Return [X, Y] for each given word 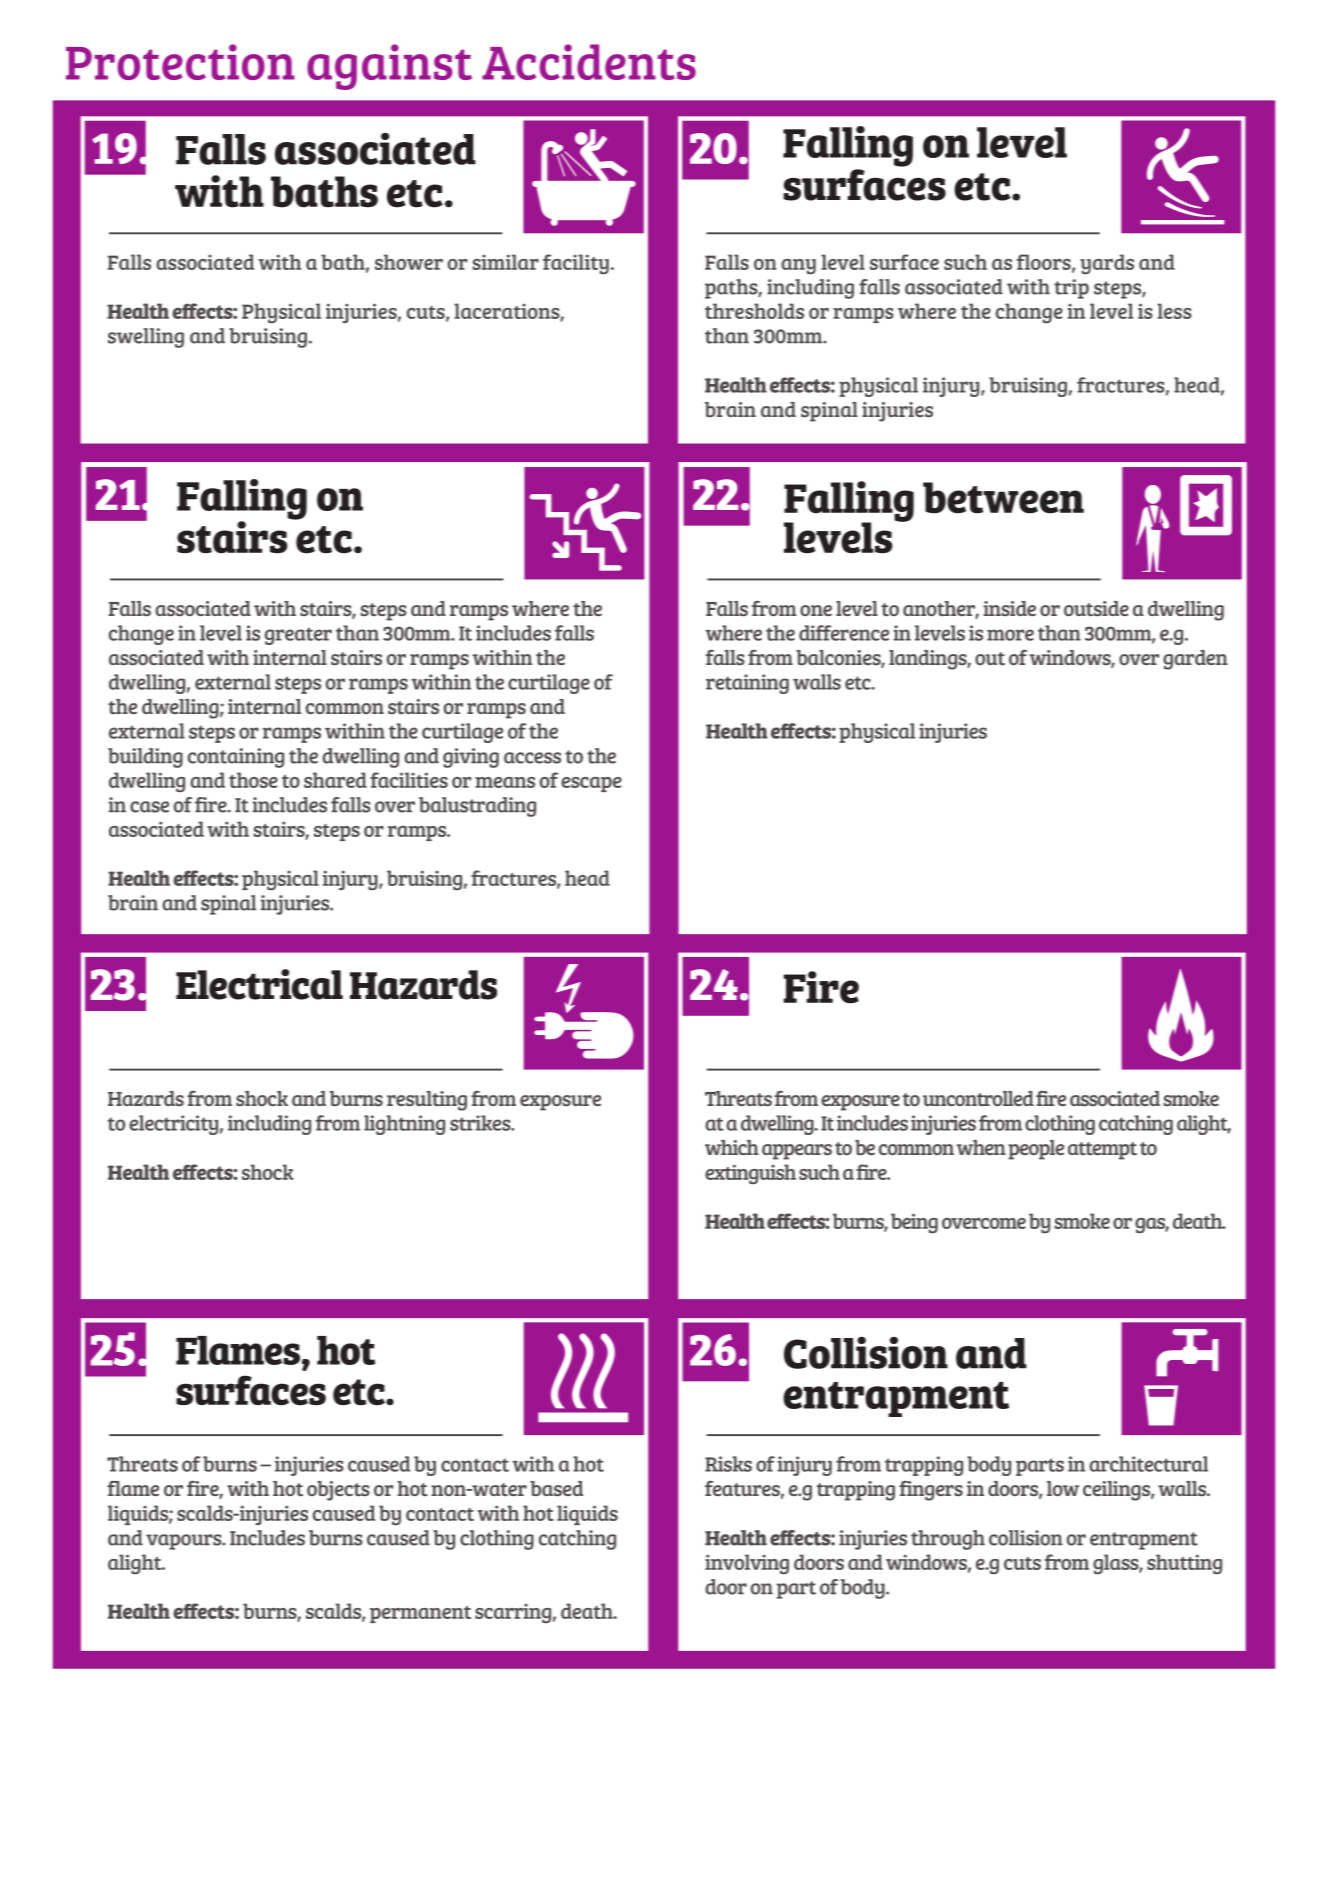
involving [747, 1564]
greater [298, 636]
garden [1195, 660]
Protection [180, 62]
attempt [1102, 1151]
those [253, 780]
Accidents [589, 62]
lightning [404, 1125]
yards [1107, 264]
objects [338, 1491]
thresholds [754, 311]
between [1003, 498]
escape [591, 784]
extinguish [750, 1174]
